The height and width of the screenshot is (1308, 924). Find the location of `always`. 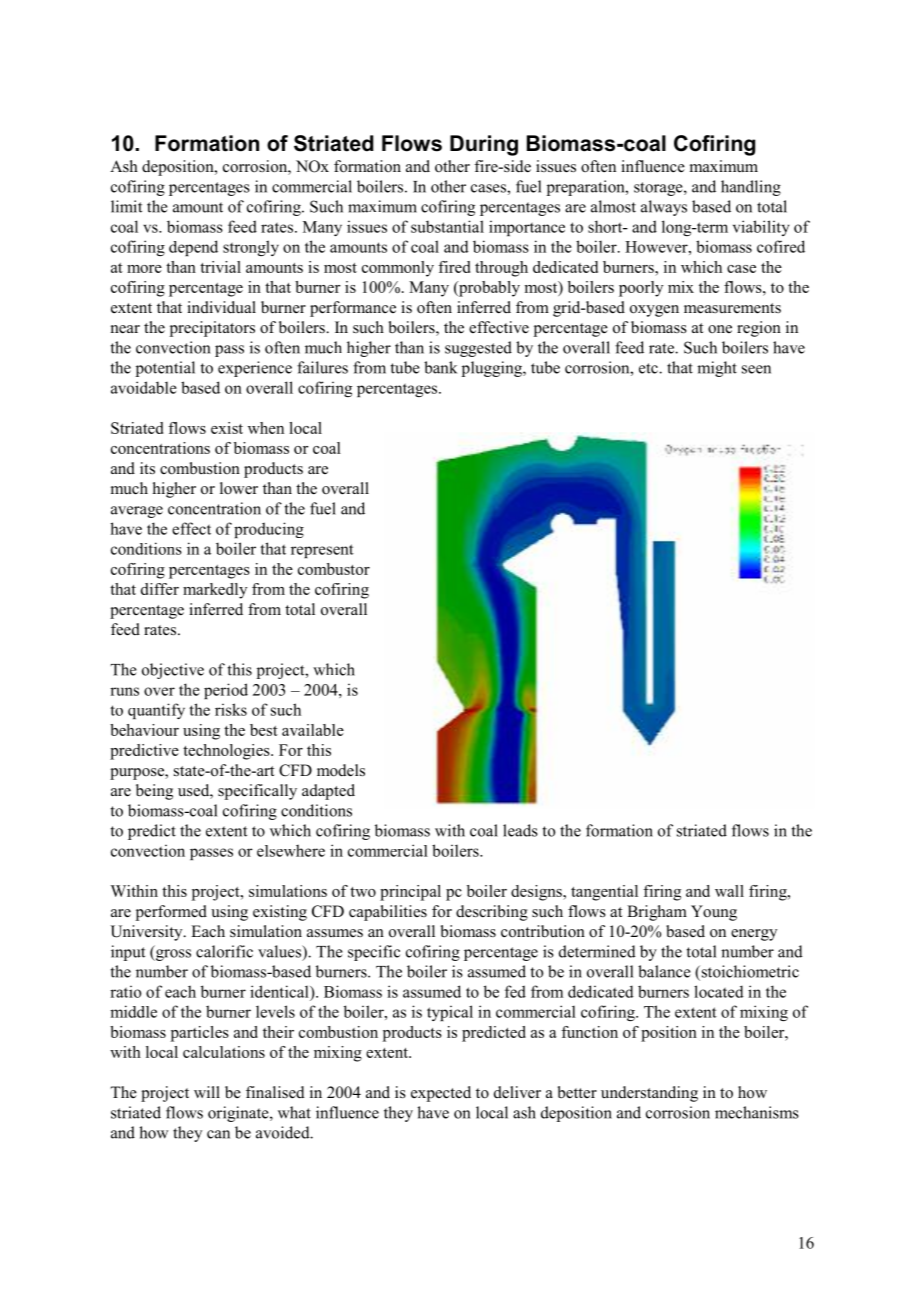

always is located at coordinates (664, 208).
